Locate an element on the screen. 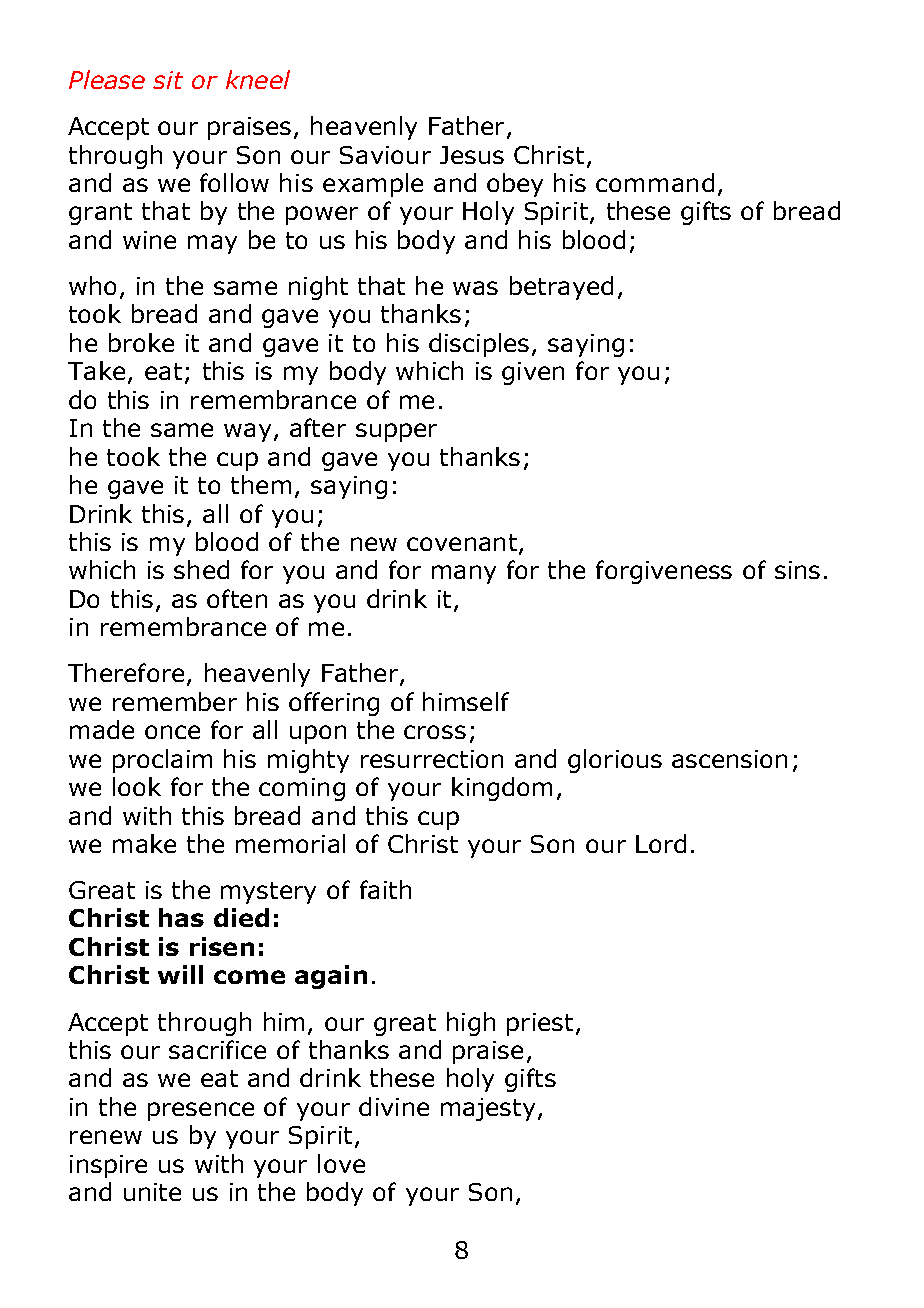  sins is located at coordinates (797, 570).
